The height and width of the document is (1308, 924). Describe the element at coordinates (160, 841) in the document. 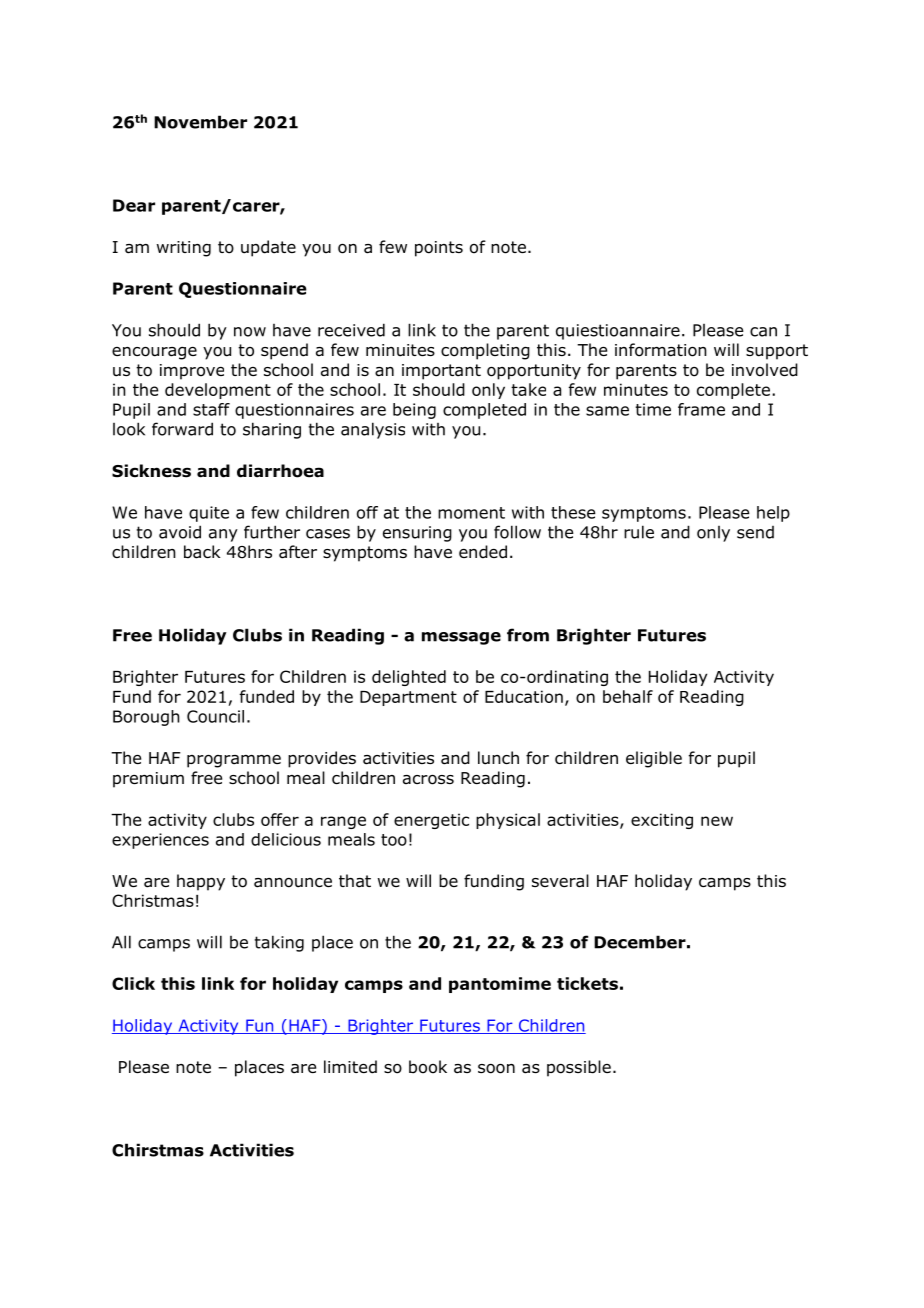

I see `experiences` at that location.
